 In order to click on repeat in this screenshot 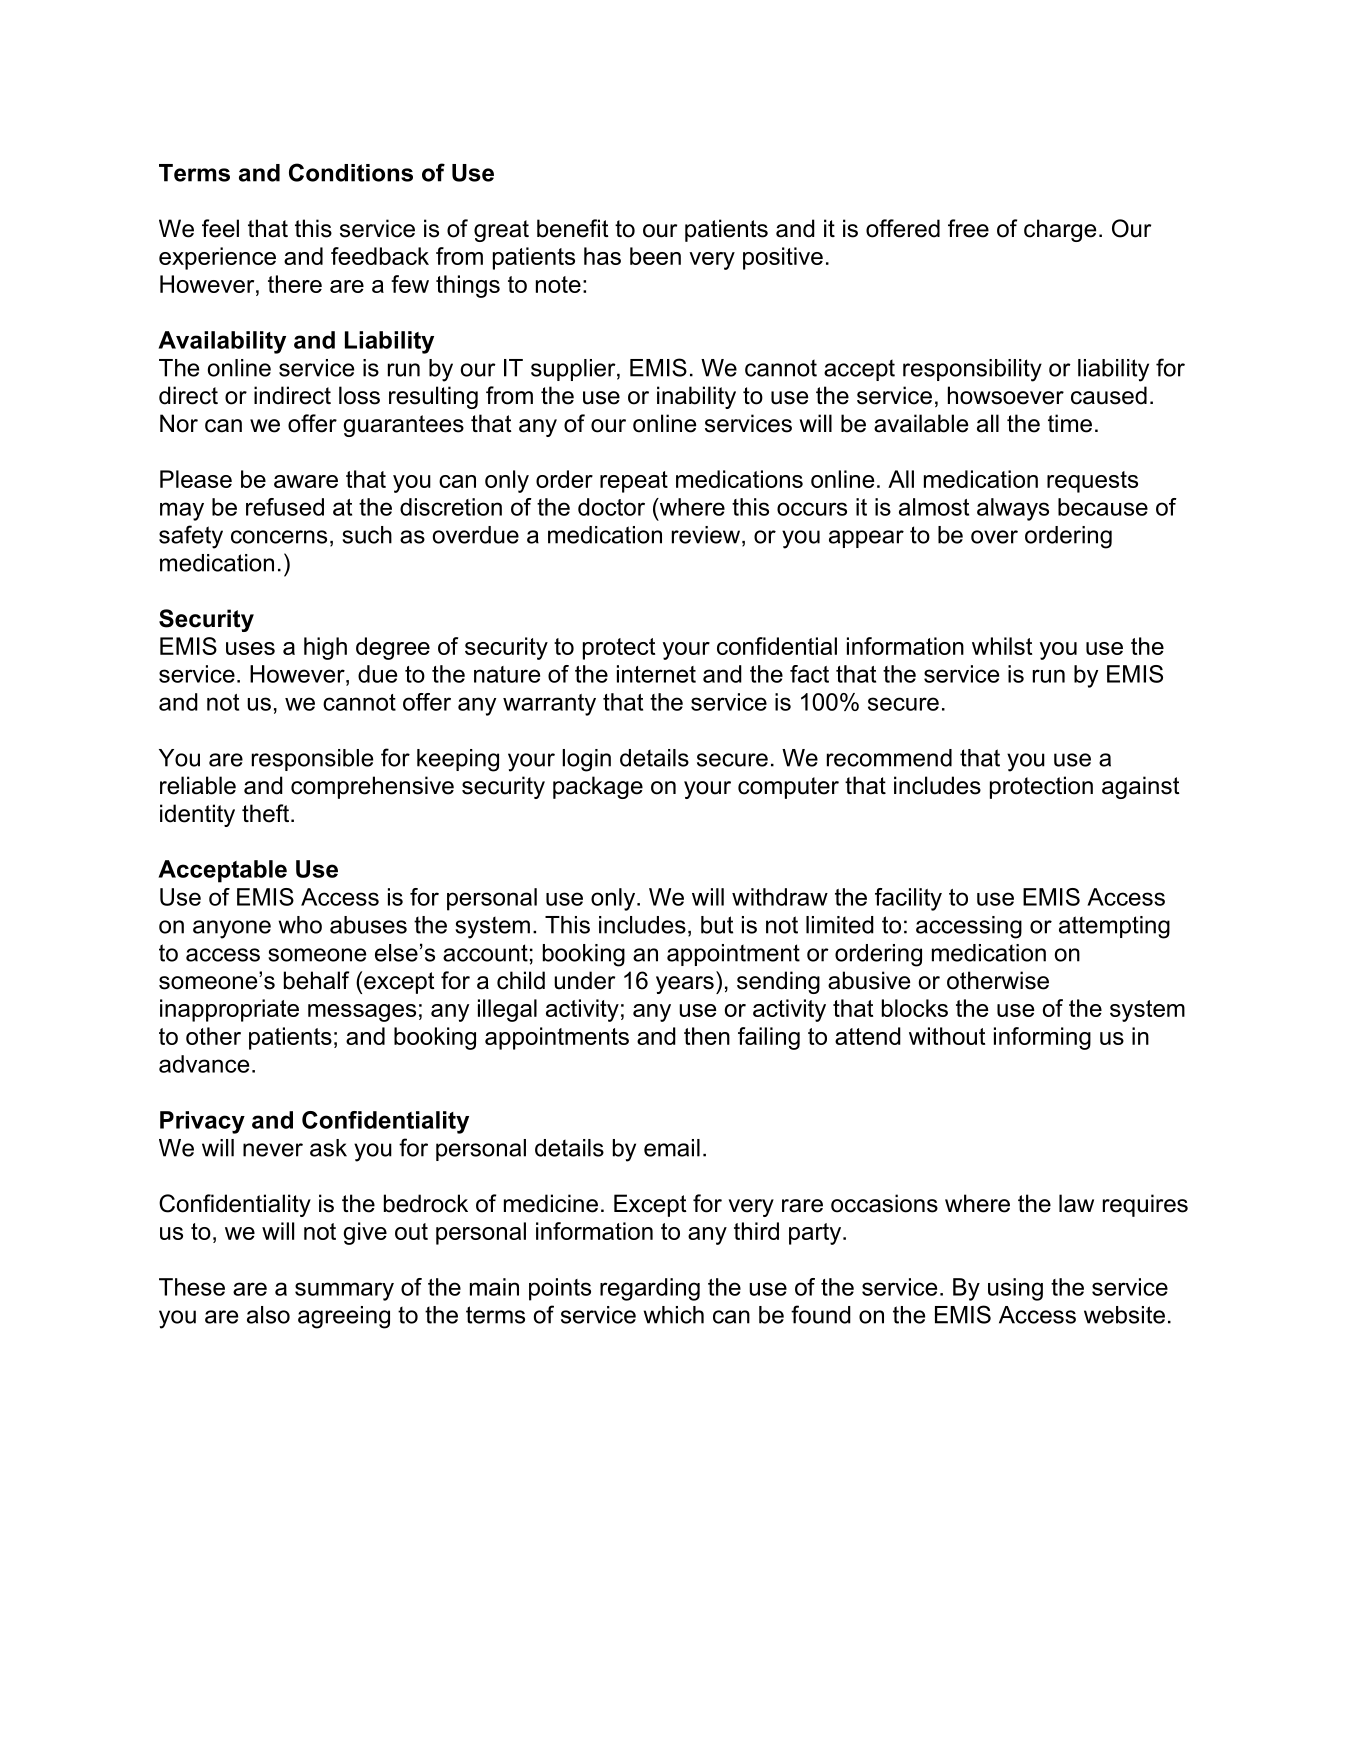, I will do `click(634, 482)`.
